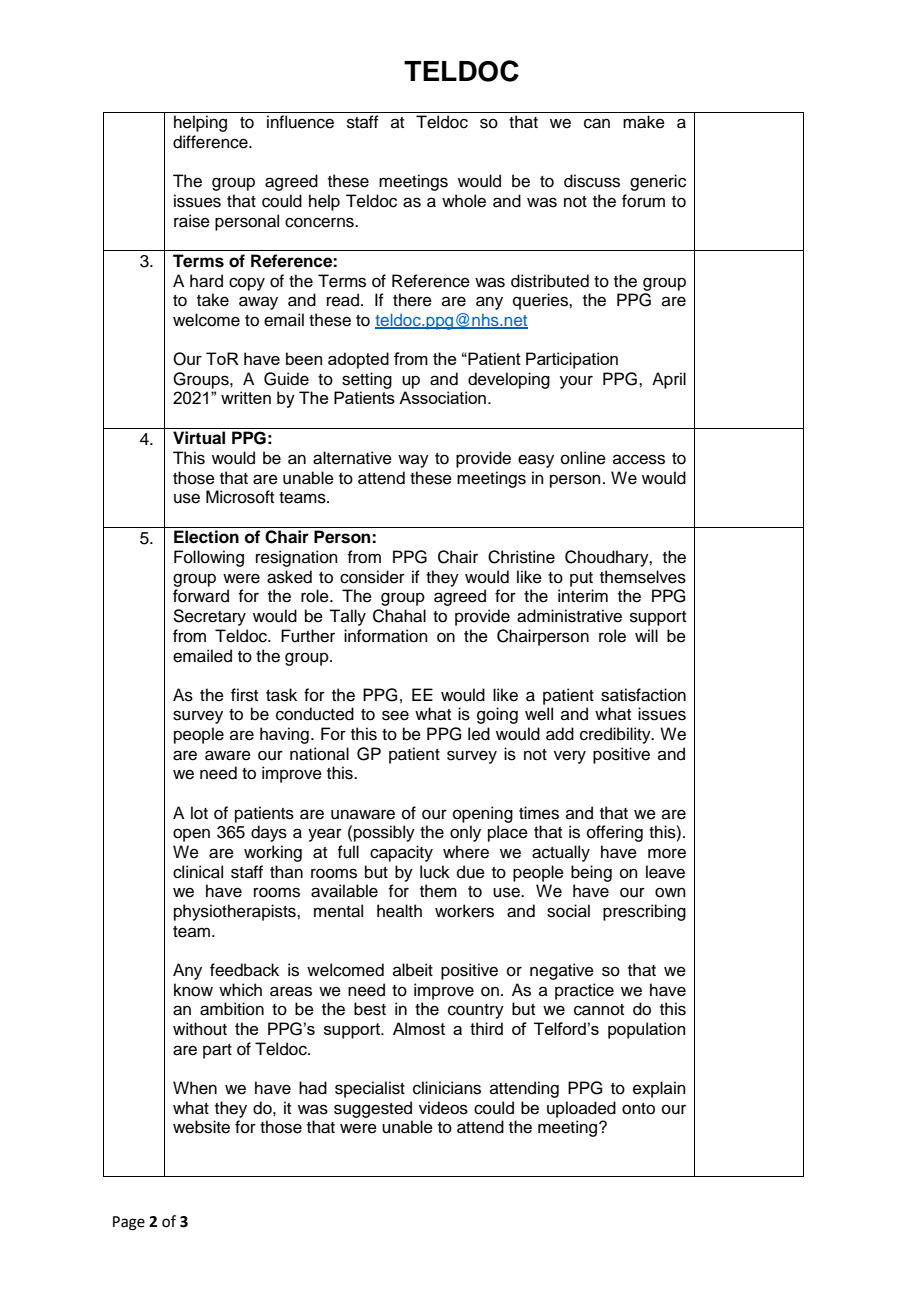 The width and height of the image is (924, 1308). What do you see at coordinates (584, 991) in the image?
I see `practice` at bounding box center [584, 991].
